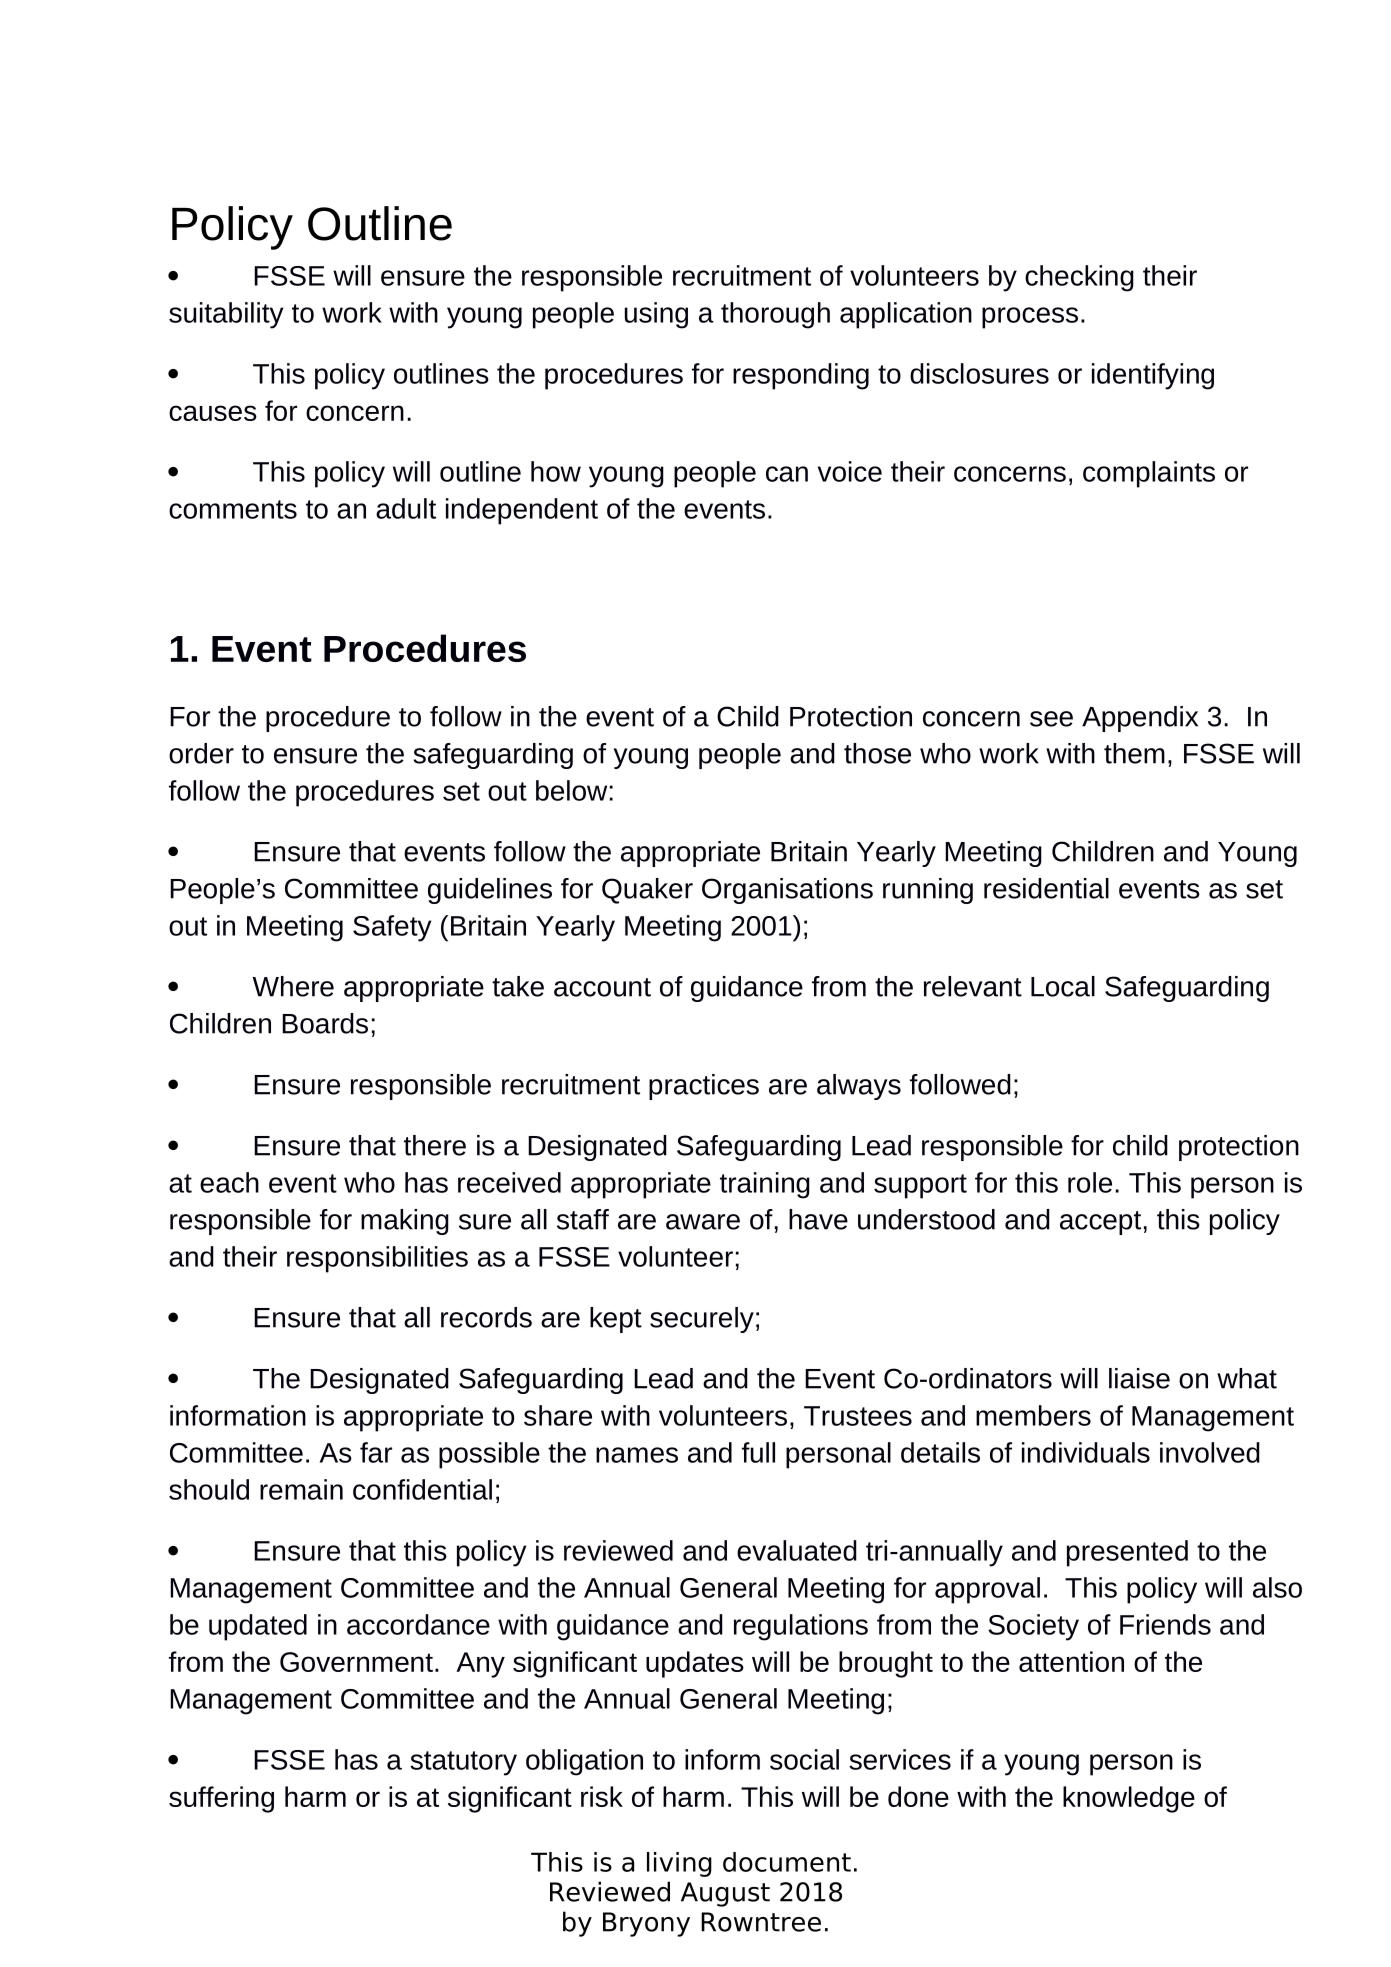 Image resolution: width=1391 pixels, height=1967 pixels. Describe the element at coordinates (1153, 376) in the image. I see `identifying` at that location.
